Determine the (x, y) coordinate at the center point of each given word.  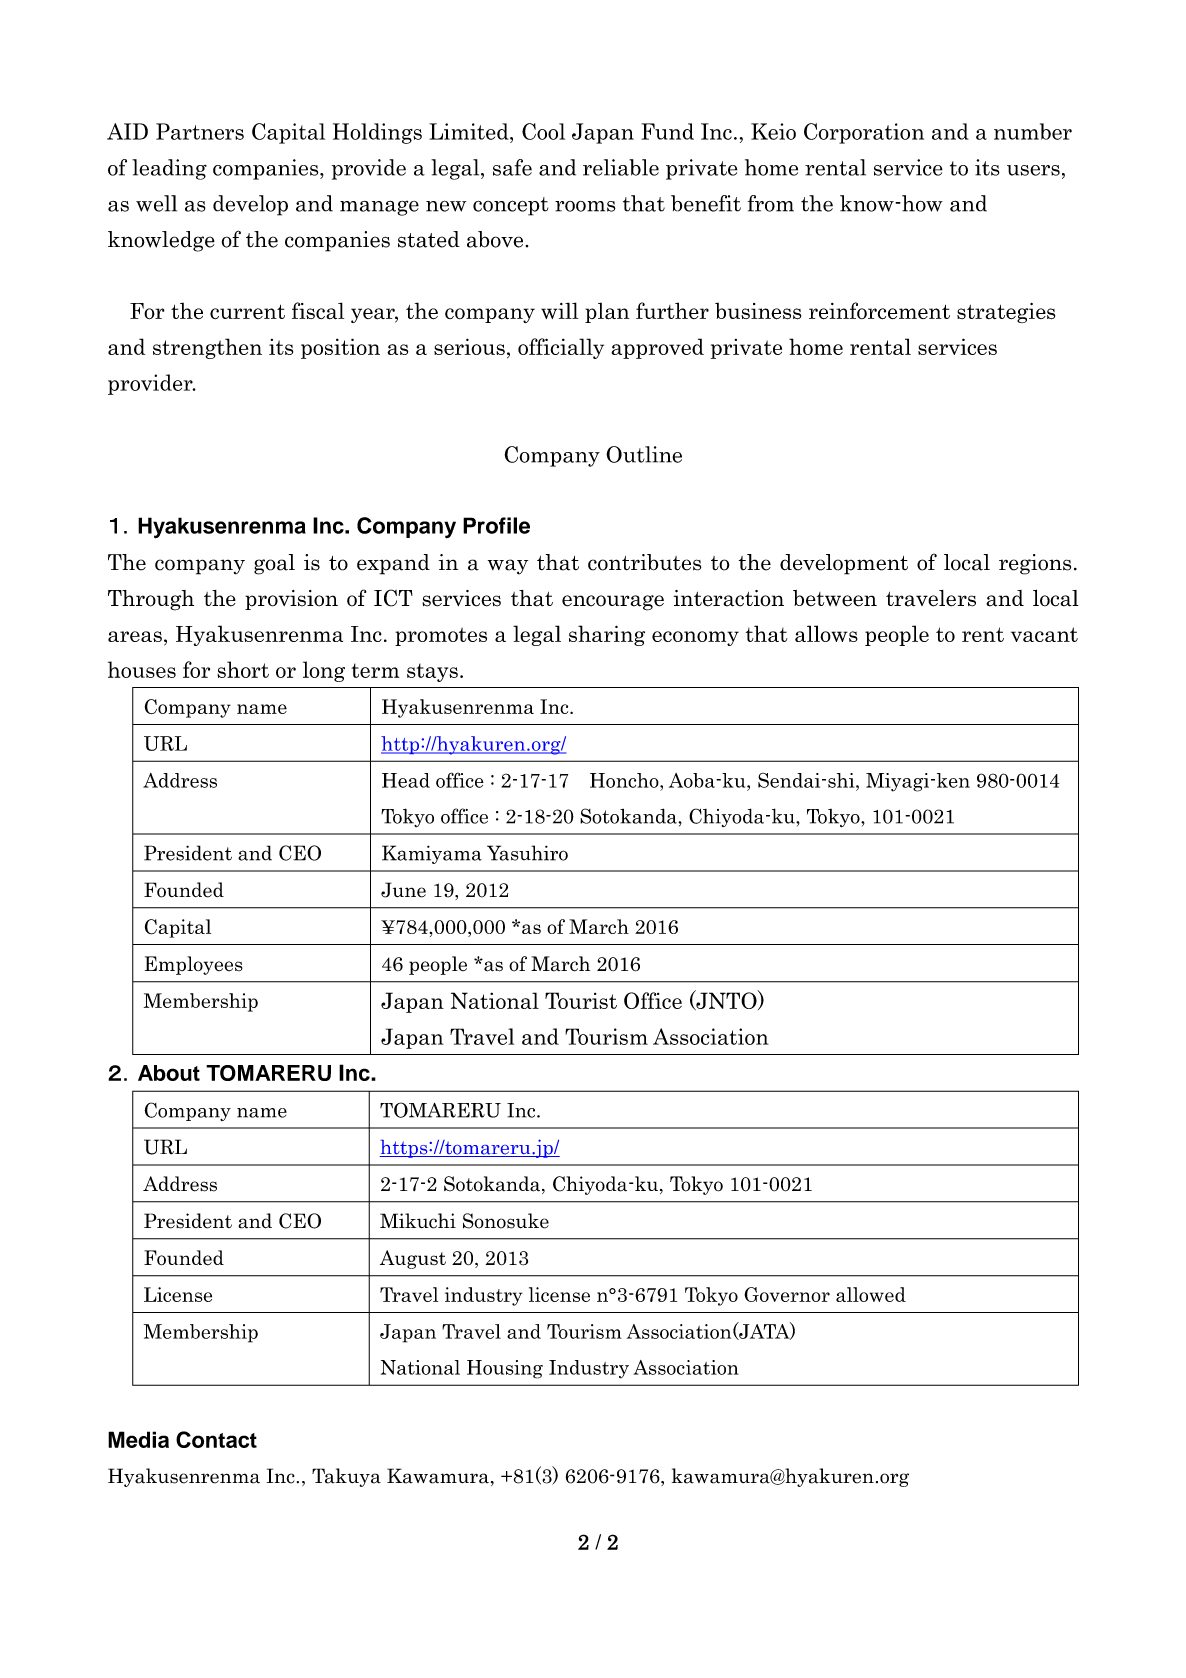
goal (274, 564)
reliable (621, 167)
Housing (505, 1369)
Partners (200, 131)
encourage (613, 603)
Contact (216, 1439)
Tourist (581, 1000)
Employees (194, 965)
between (835, 598)
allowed (871, 1294)
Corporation (864, 133)
